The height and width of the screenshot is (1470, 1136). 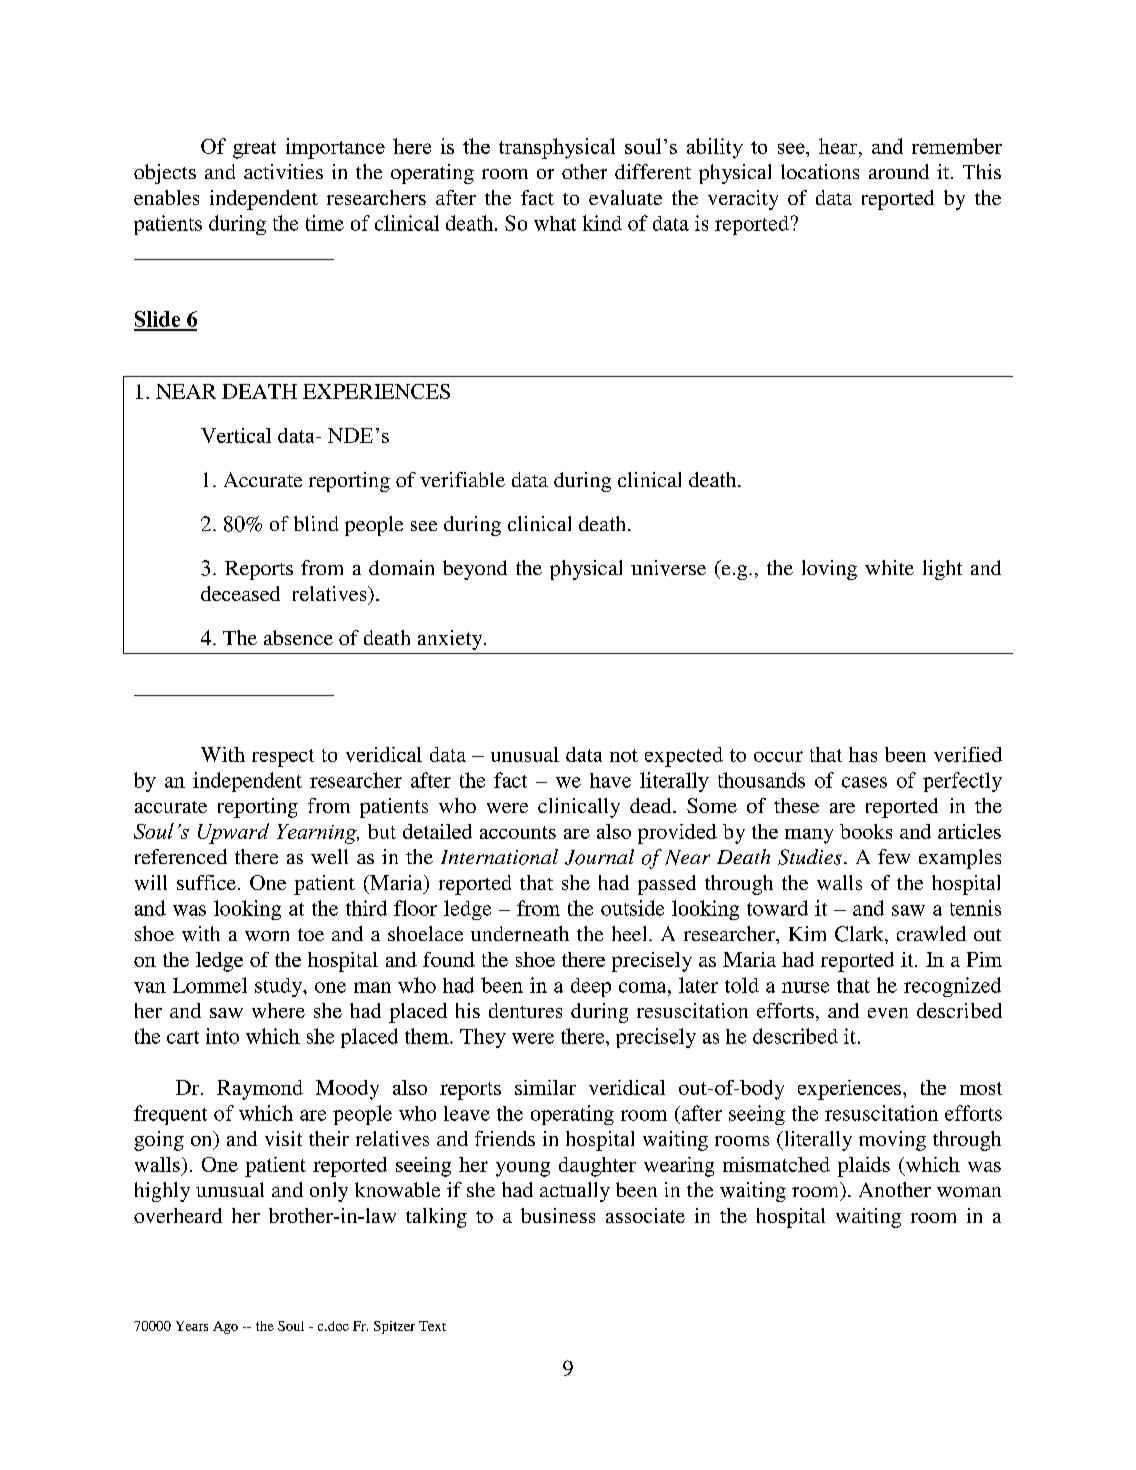 What do you see at coordinates (451, 640) in the screenshot?
I see `anxiety` at bounding box center [451, 640].
